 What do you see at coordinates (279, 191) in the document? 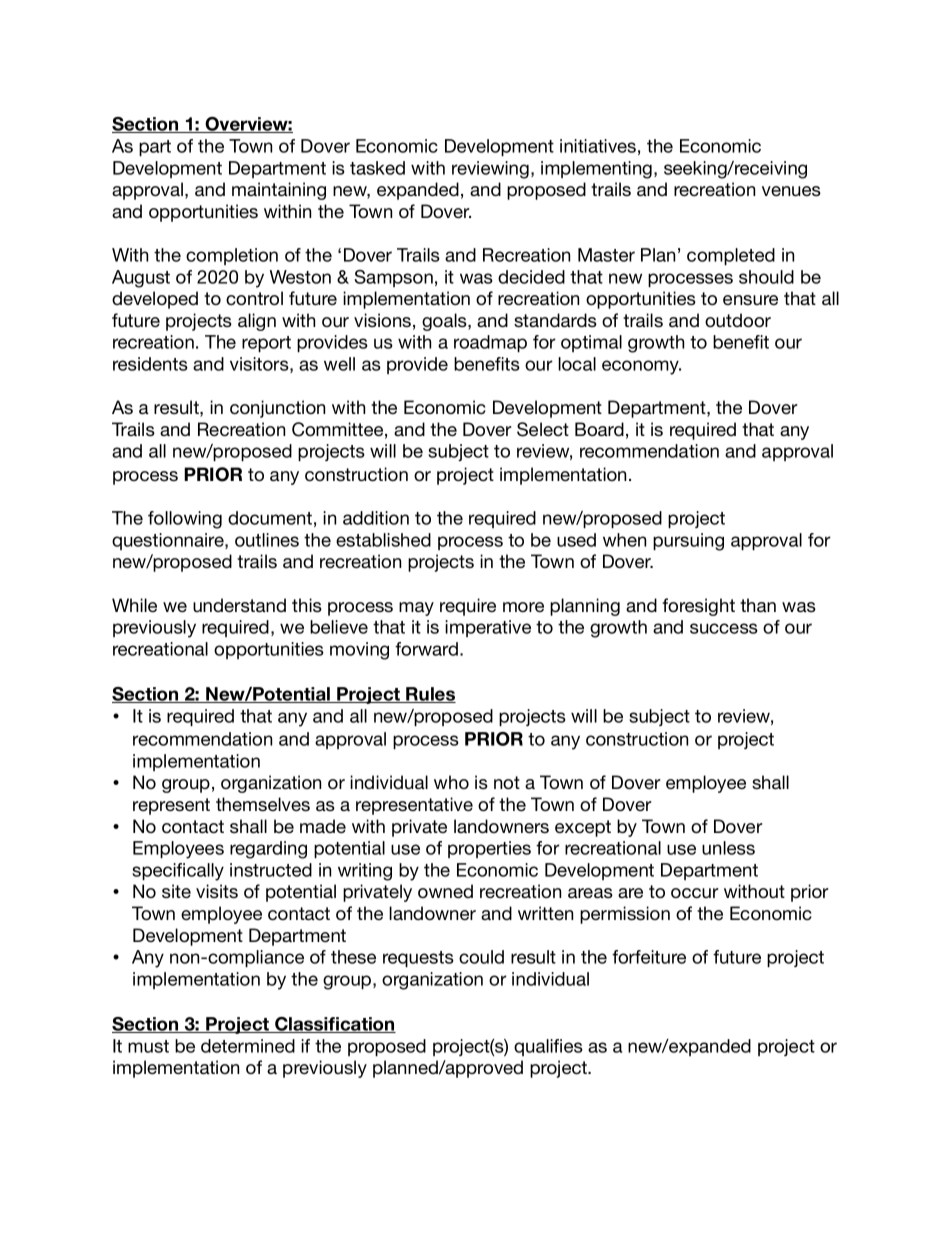
I see `maintaining` at bounding box center [279, 191].
